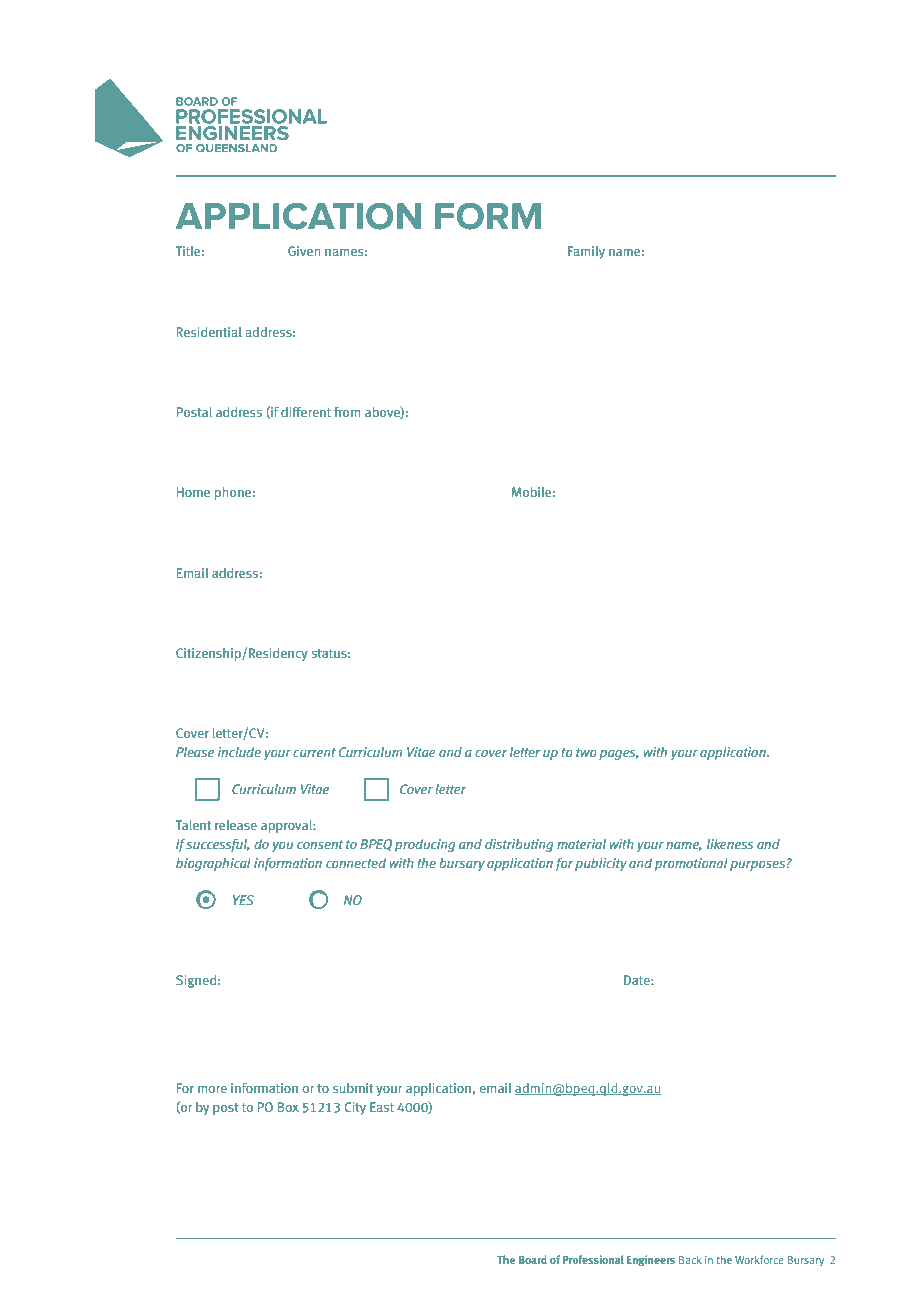  I want to click on promotional, so click(691, 864).
